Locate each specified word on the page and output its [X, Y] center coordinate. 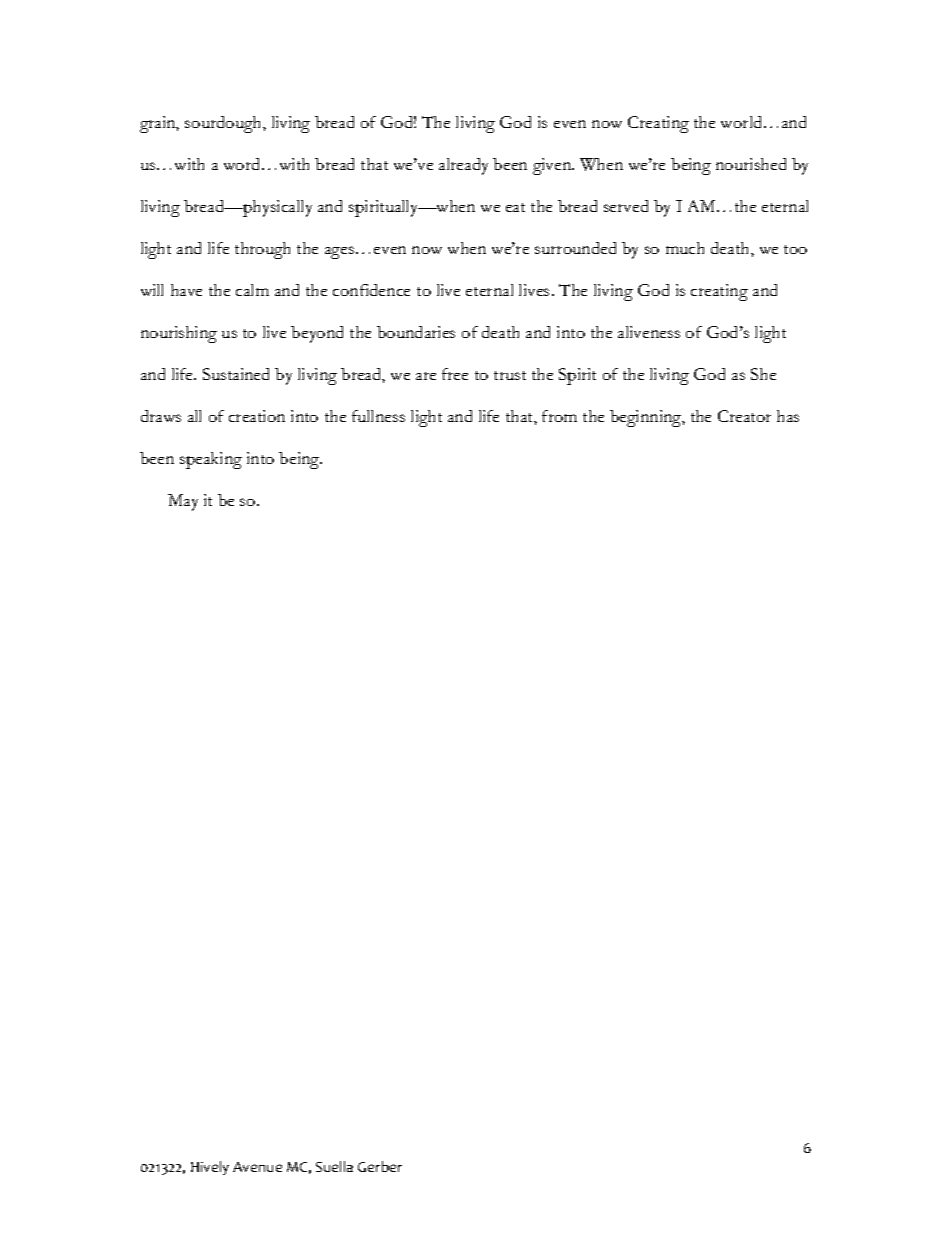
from [559, 416]
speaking [211, 460]
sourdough [224, 124]
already [463, 166]
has [788, 416]
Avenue [257, 1167]
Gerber [380, 1166]
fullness [378, 416]
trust [510, 375]
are [426, 376]
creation [257, 416]
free [455, 374]
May [183, 502]
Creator [744, 416]
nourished [751, 164]
